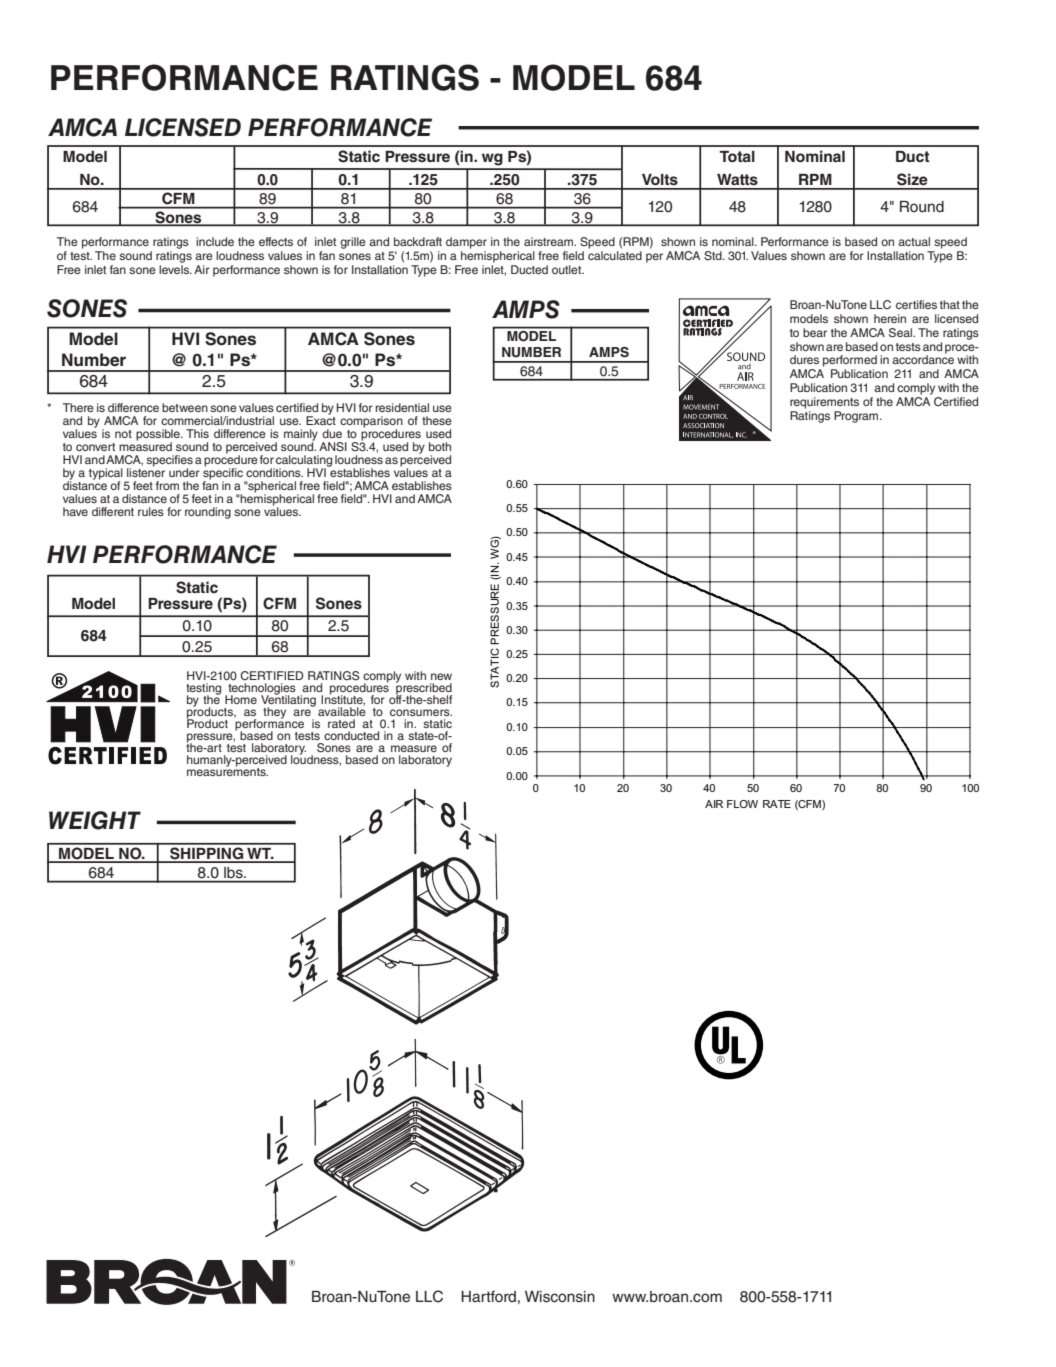 This screenshot has height=1367, width=1056. What do you see at coordinates (169, 462) in the screenshot?
I see `specifies` at bounding box center [169, 462].
